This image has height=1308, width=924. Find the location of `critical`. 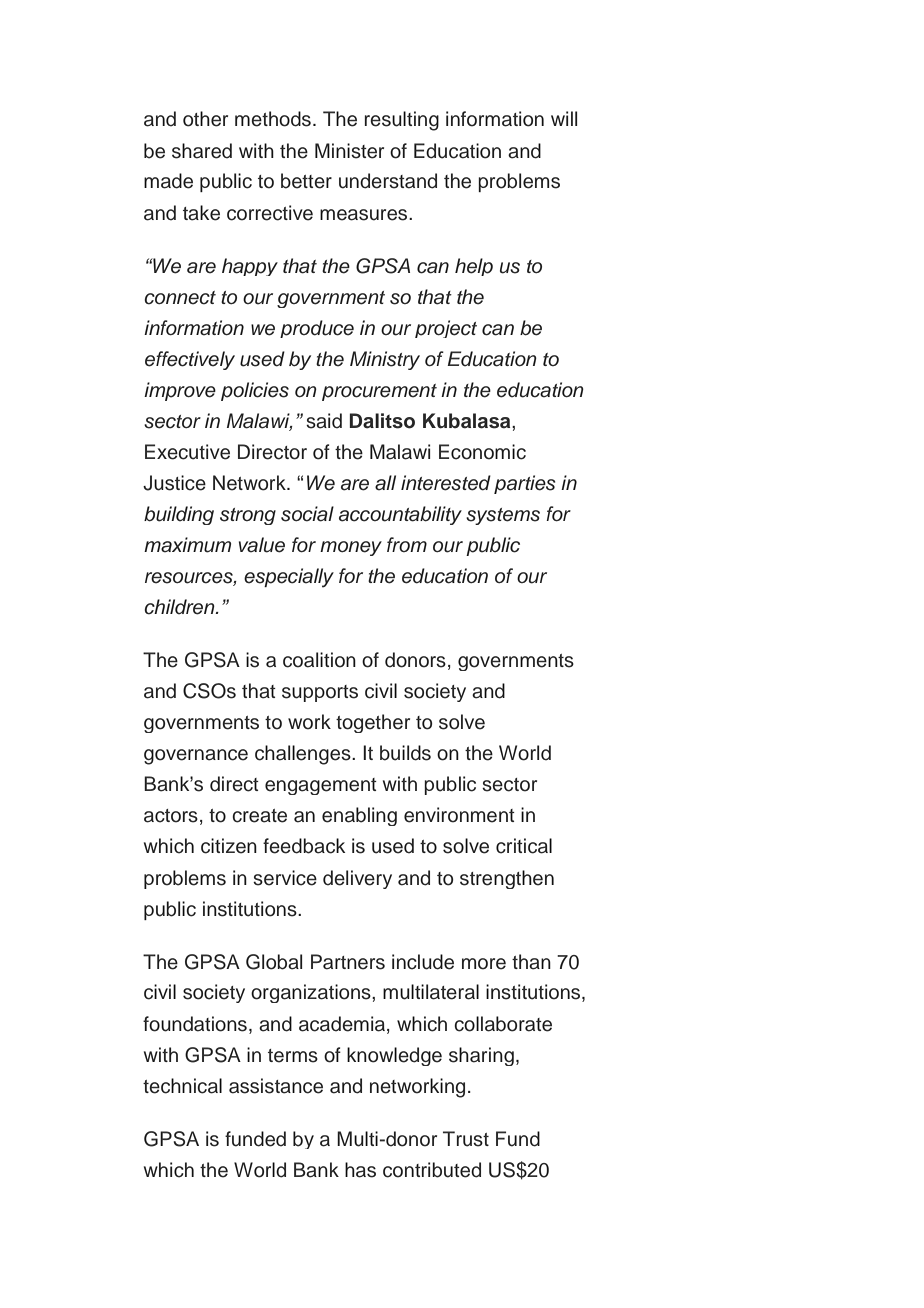

critical is located at coordinates (524, 846).
